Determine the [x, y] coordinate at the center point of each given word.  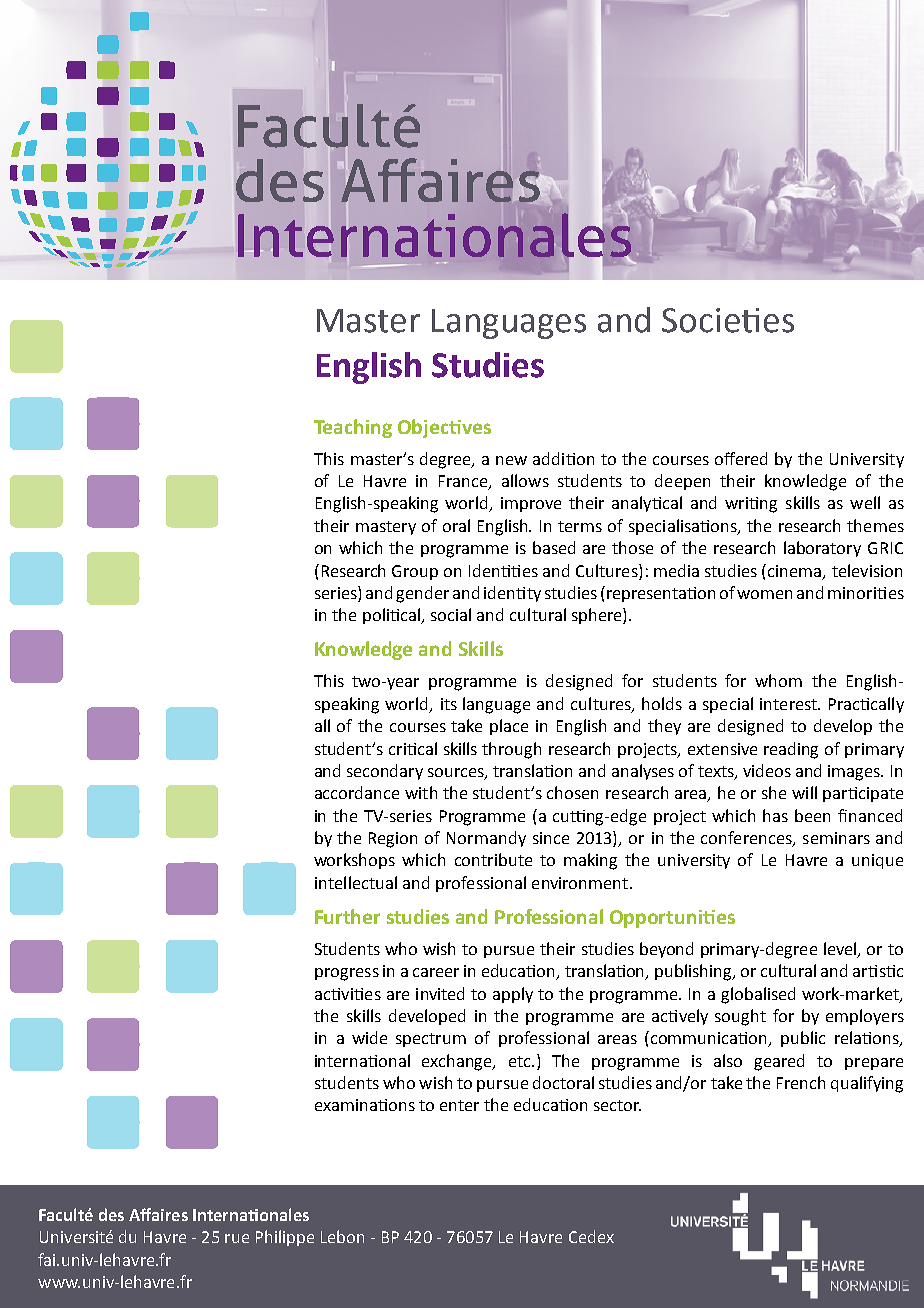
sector [617, 1105]
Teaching [353, 428]
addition [563, 458]
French [801, 1082]
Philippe [285, 1238]
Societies [728, 320]
